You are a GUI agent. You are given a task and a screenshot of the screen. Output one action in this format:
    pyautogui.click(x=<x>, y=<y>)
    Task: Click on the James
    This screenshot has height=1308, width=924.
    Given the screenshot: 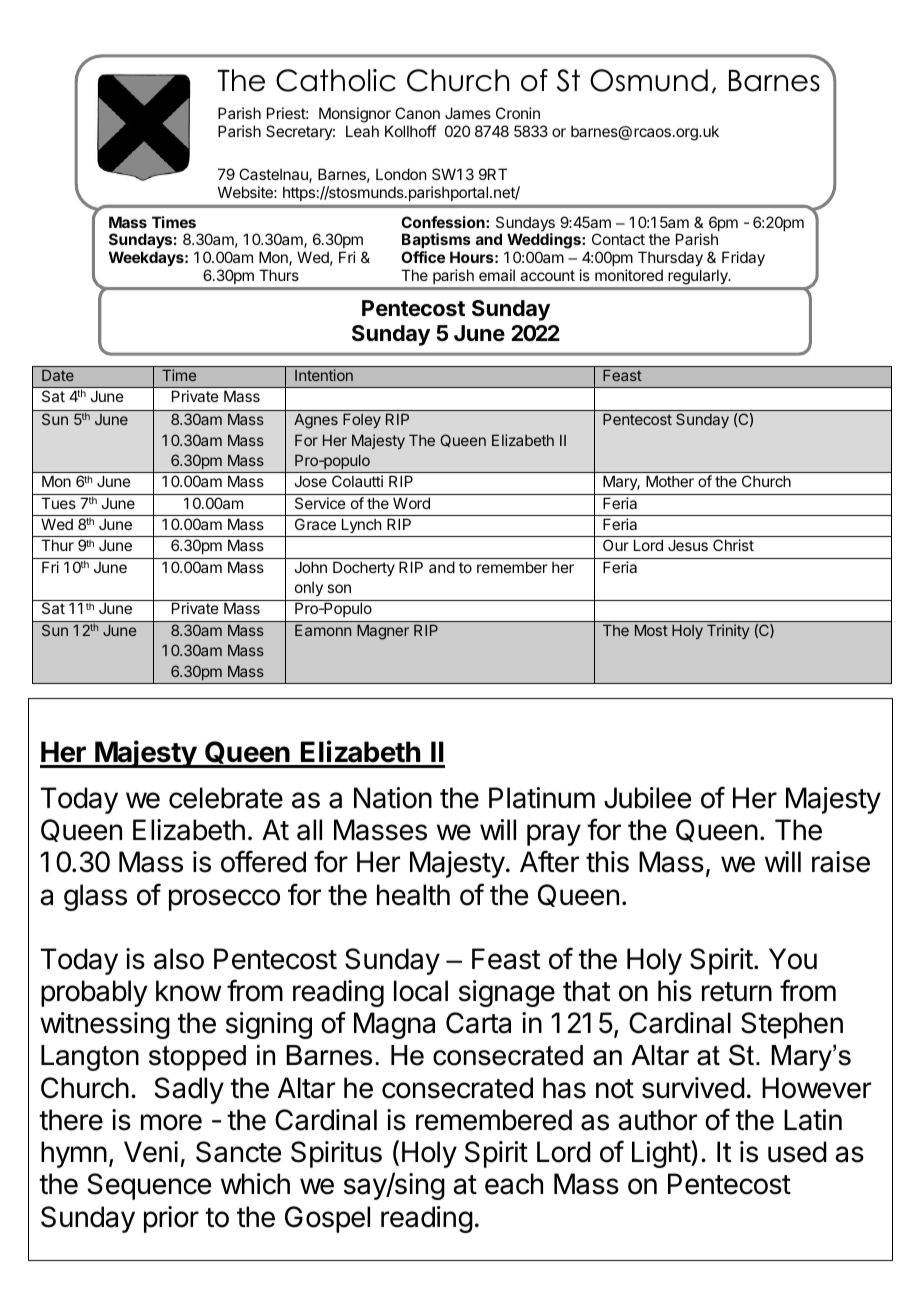 What is the action you would take?
    pyautogui.click(x=468, y=113)
